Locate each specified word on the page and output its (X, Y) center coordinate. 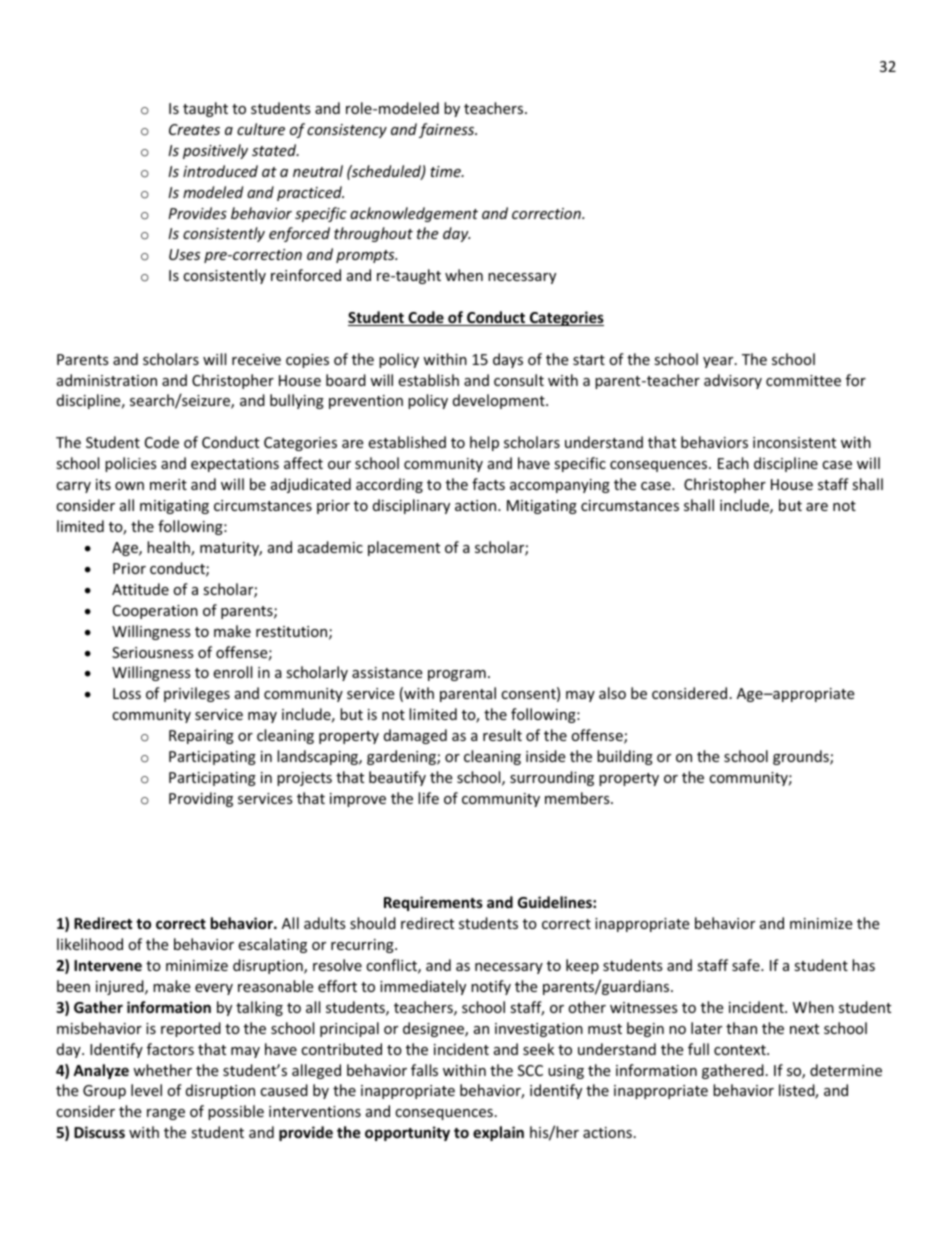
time (446, 171)
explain (498, 1133)
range (166, 1114)
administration (107, 380)
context (741, 1050)
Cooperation (155, 612)
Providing (201, 799)
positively (215, 151)
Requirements (433, 903)
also (612, 693)
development (500, 401)
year (719, 362)
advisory (733, 381)
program (457, 675)
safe (747, 965)
